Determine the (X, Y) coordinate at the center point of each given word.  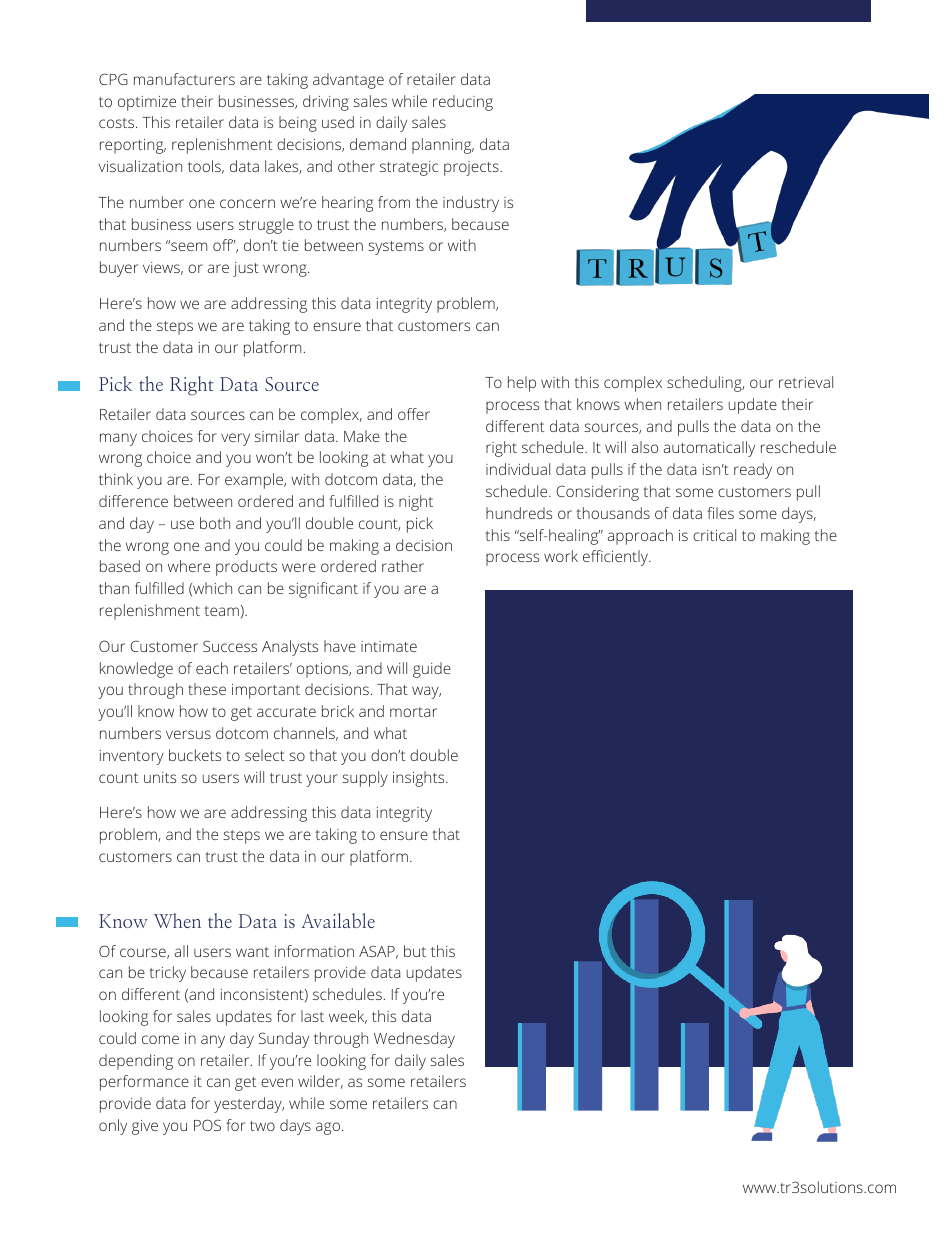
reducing (463, 103)
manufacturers (184, 79)
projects (472, 168)
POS (207, 1125)
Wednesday (414, 1040)
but (415, 951)
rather (403, 566)
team (222, 611)
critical (714, 535)
